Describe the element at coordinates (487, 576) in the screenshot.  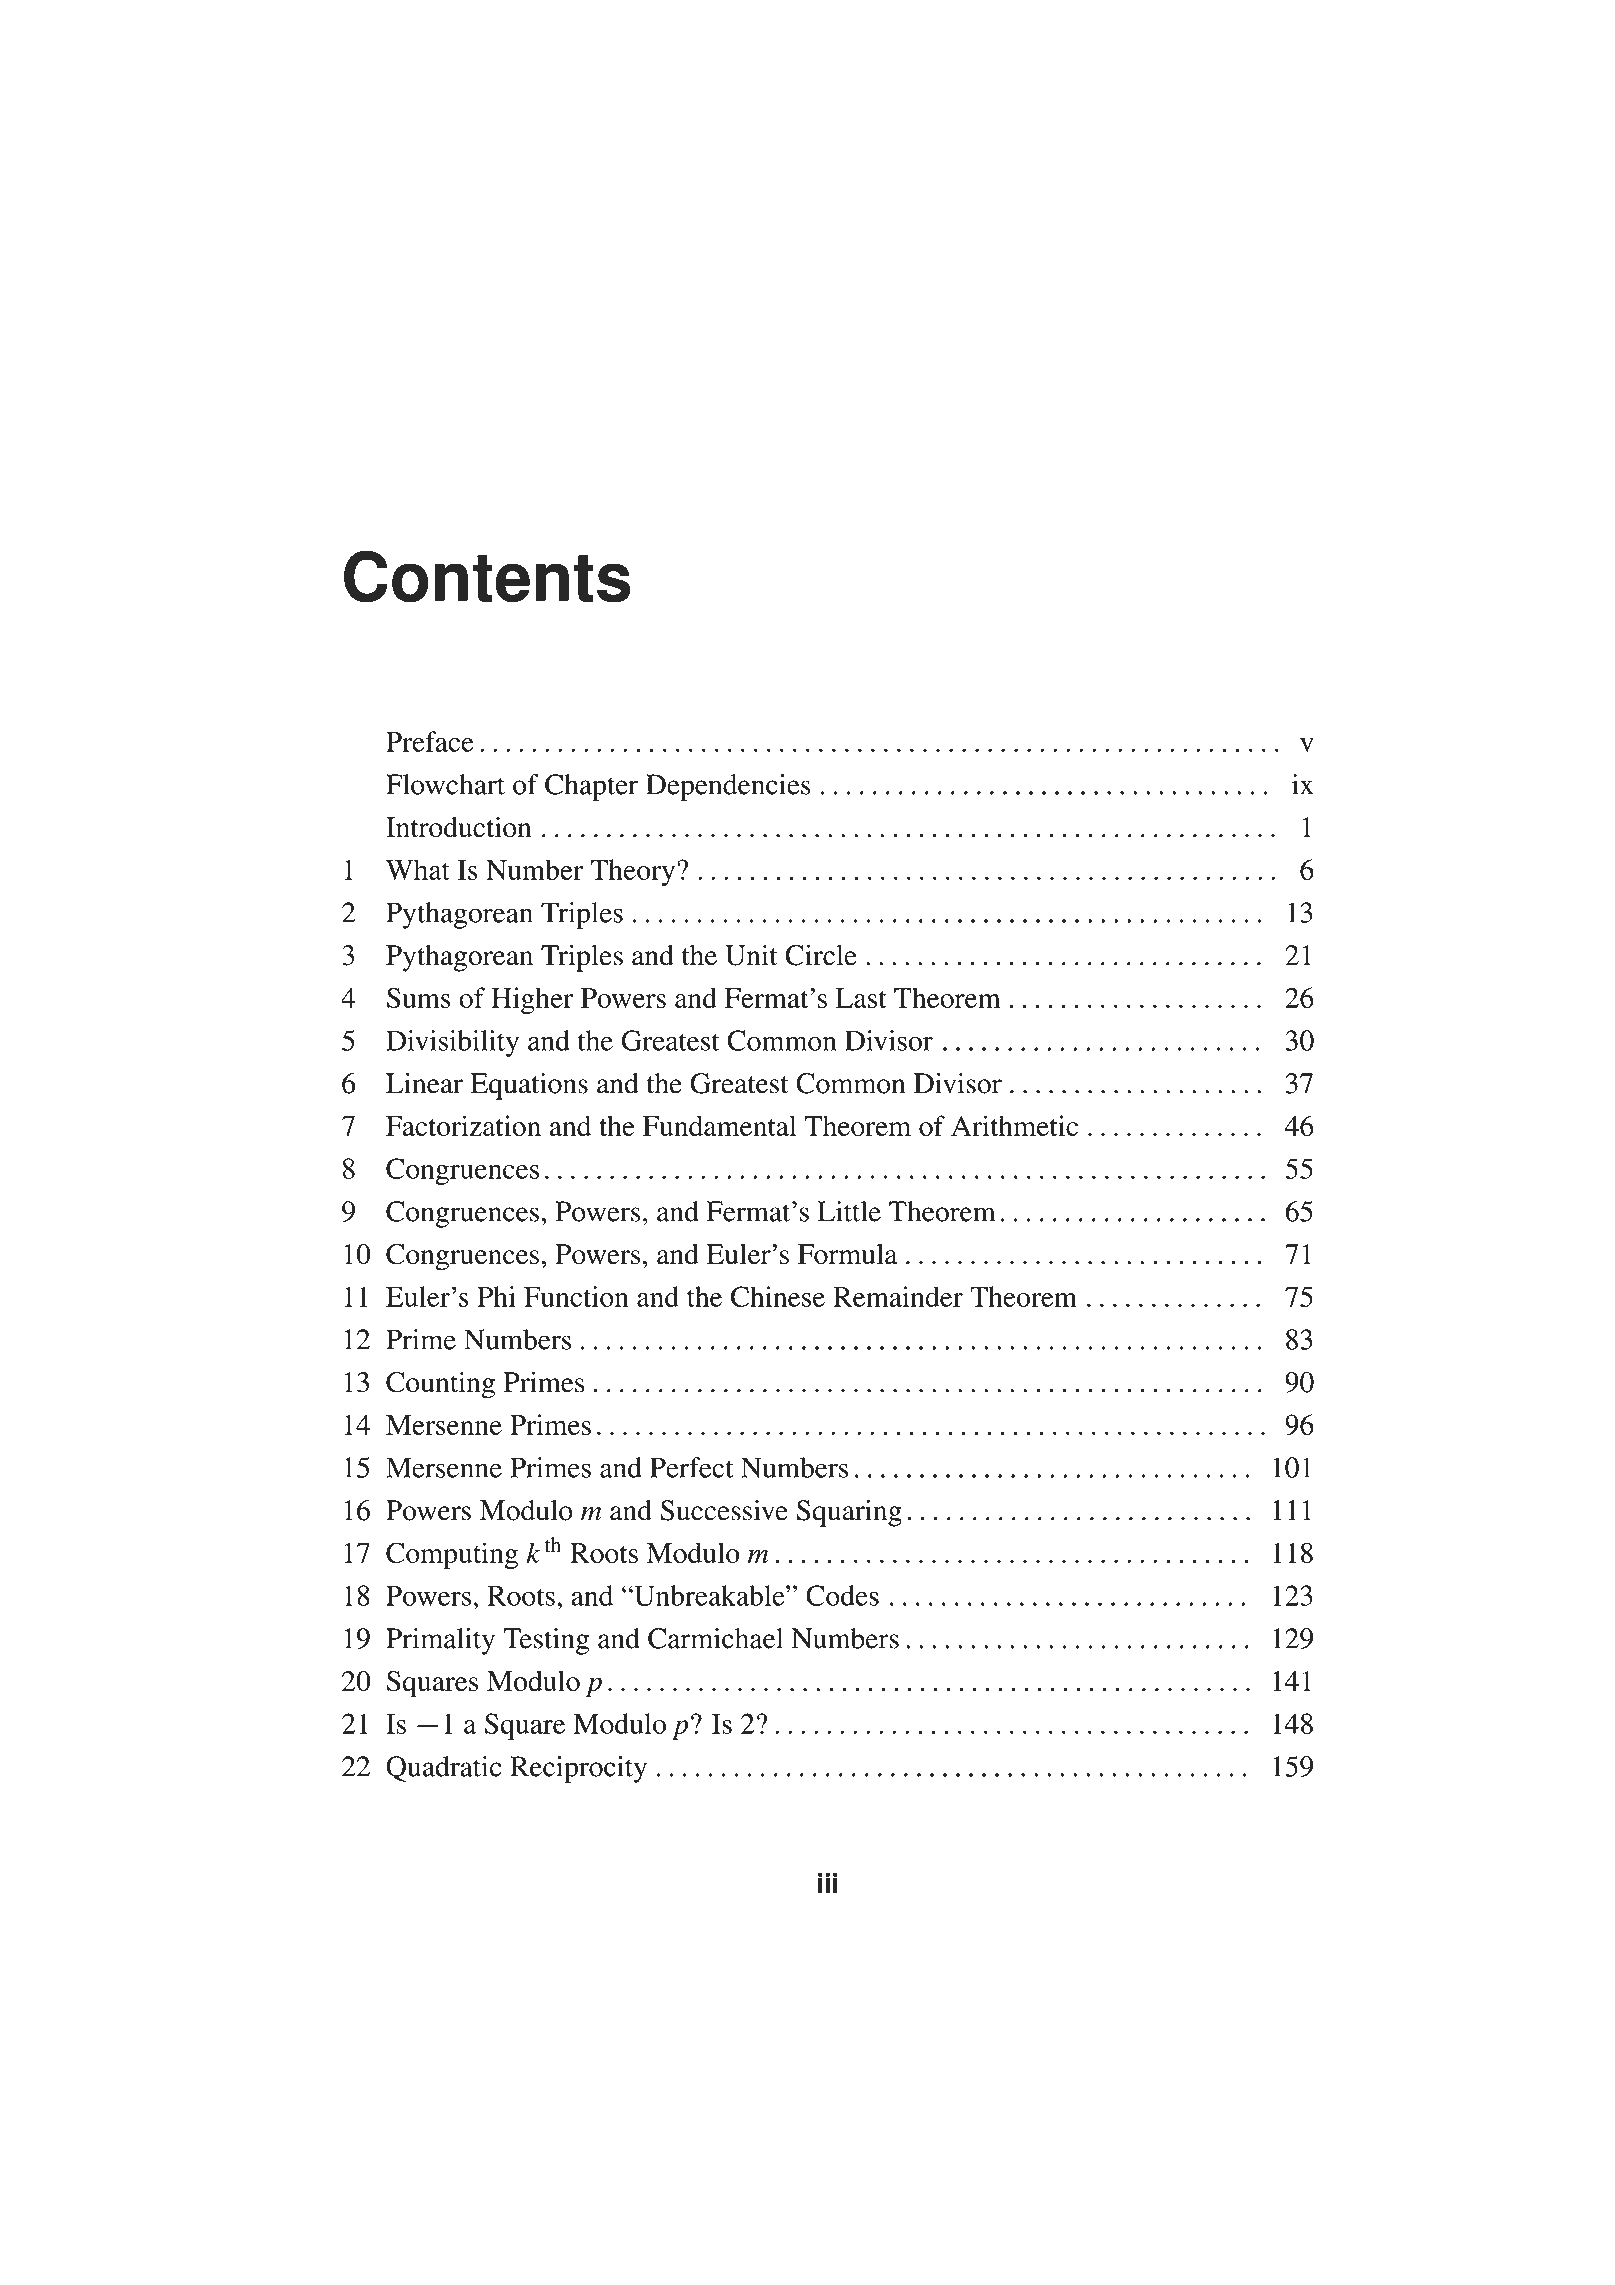
I see `Contents` at that location.
